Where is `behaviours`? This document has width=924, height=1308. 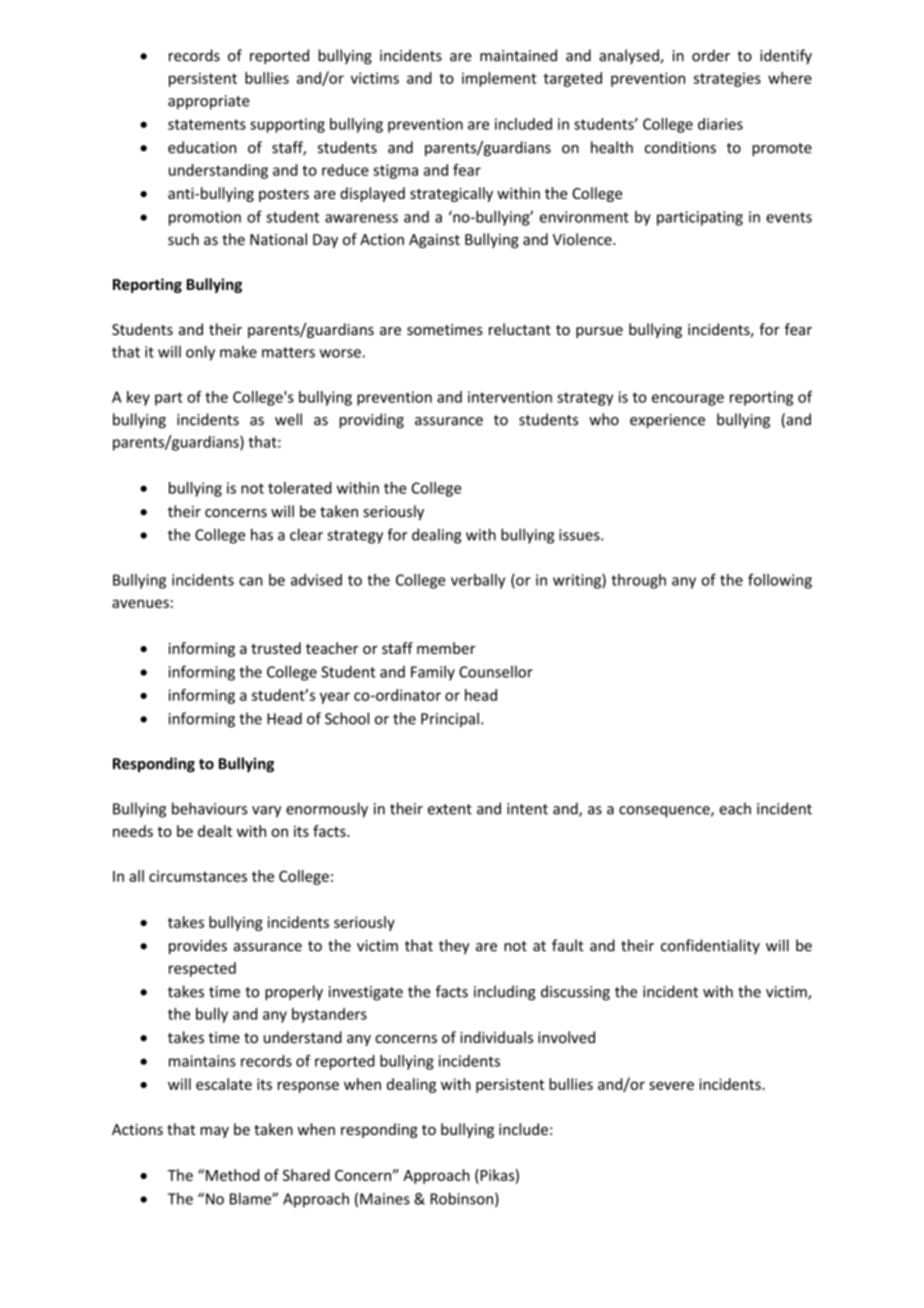 behaviours is located at coordinates (209, 808).
